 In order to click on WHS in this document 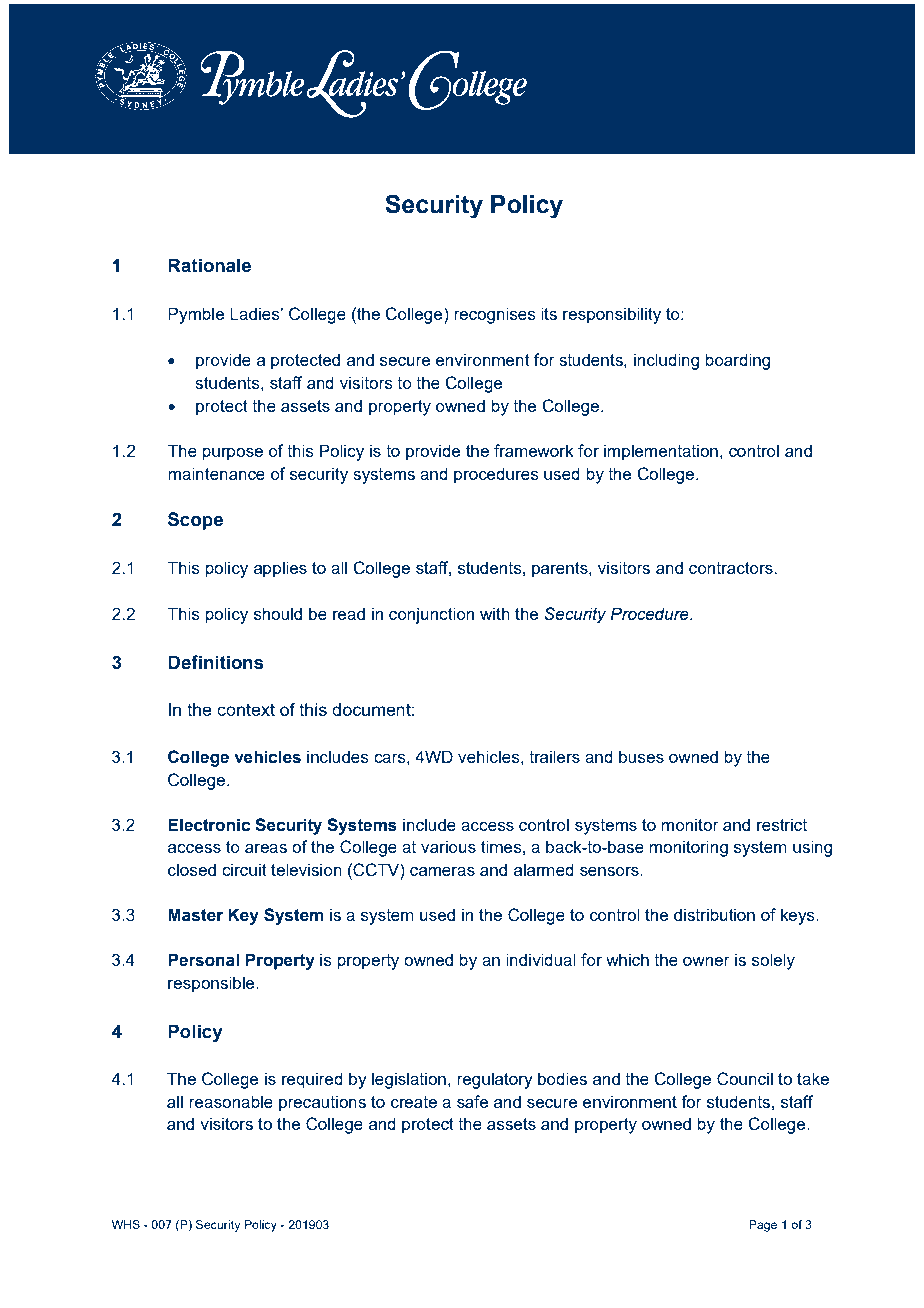, I will do `click(126, 1224)`.
